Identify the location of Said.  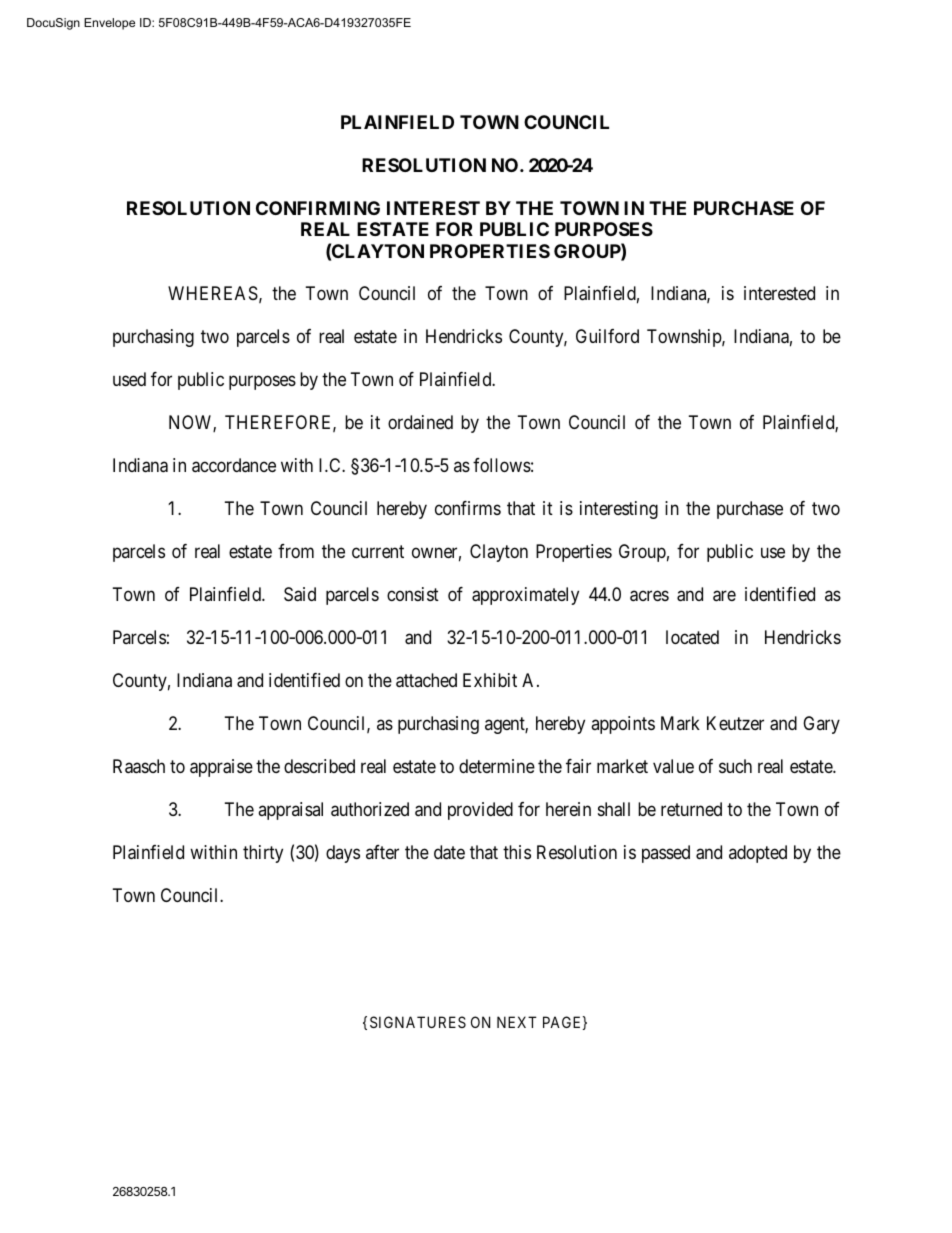
(300, 594).
